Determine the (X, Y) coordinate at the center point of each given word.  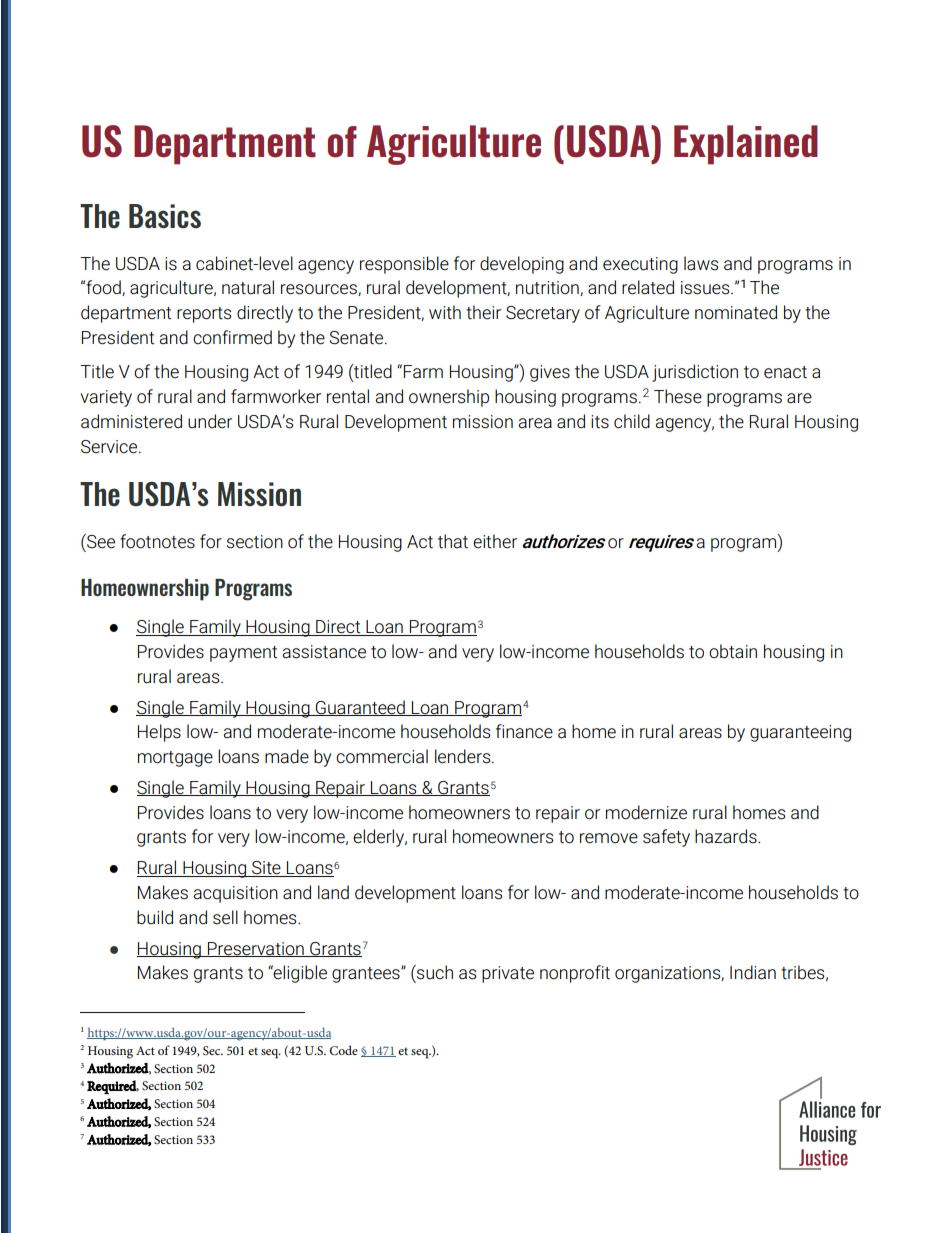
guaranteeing (800, 733)
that (453, 541)
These (678, 396)
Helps (159, 733)
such (434, 972)
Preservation (256, 949)
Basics (165, 216)
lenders (464, 756)
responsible (404, 265)
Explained (746, 145)
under (210, 421)
